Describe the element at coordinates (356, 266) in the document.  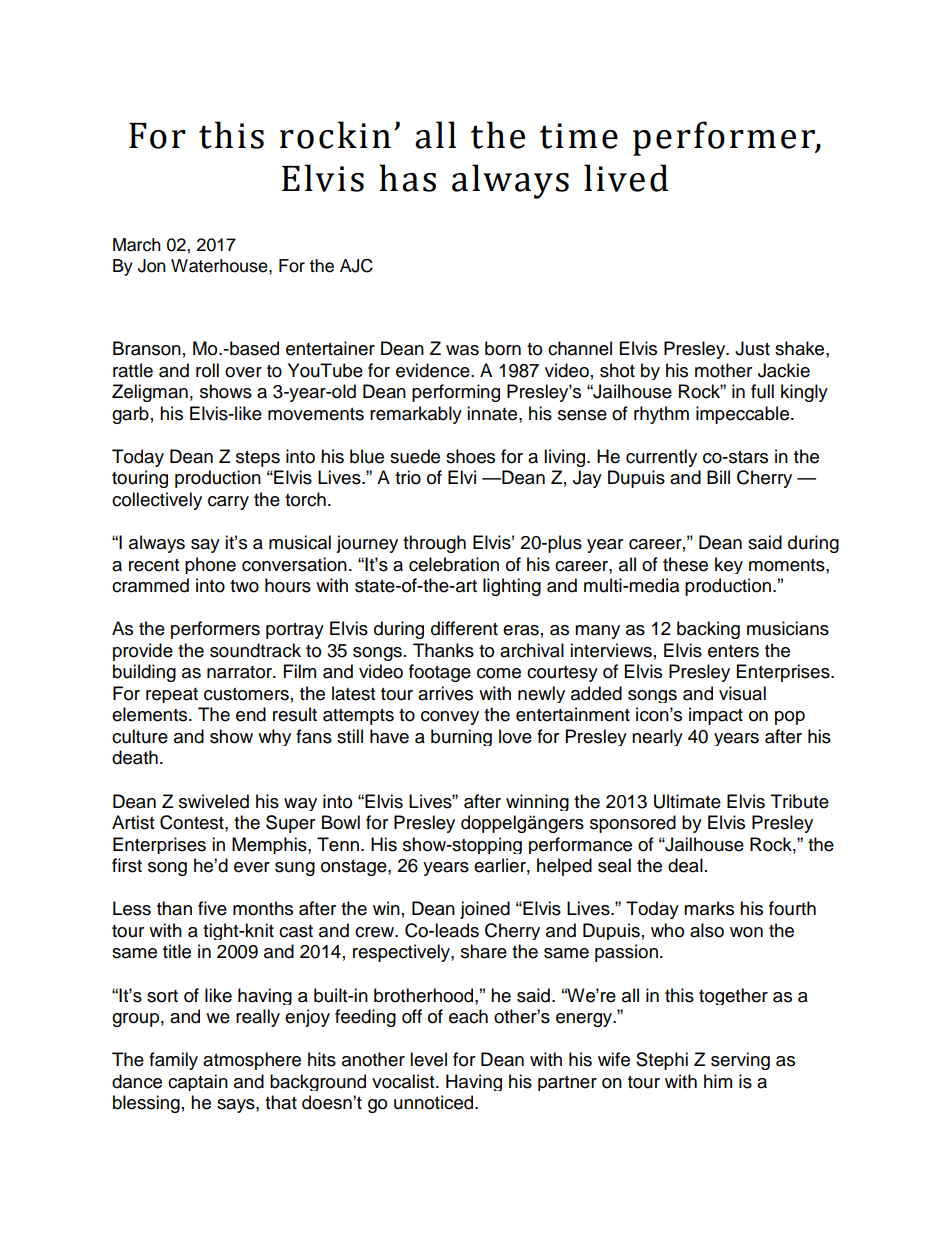
I see `AJC` at that location.
